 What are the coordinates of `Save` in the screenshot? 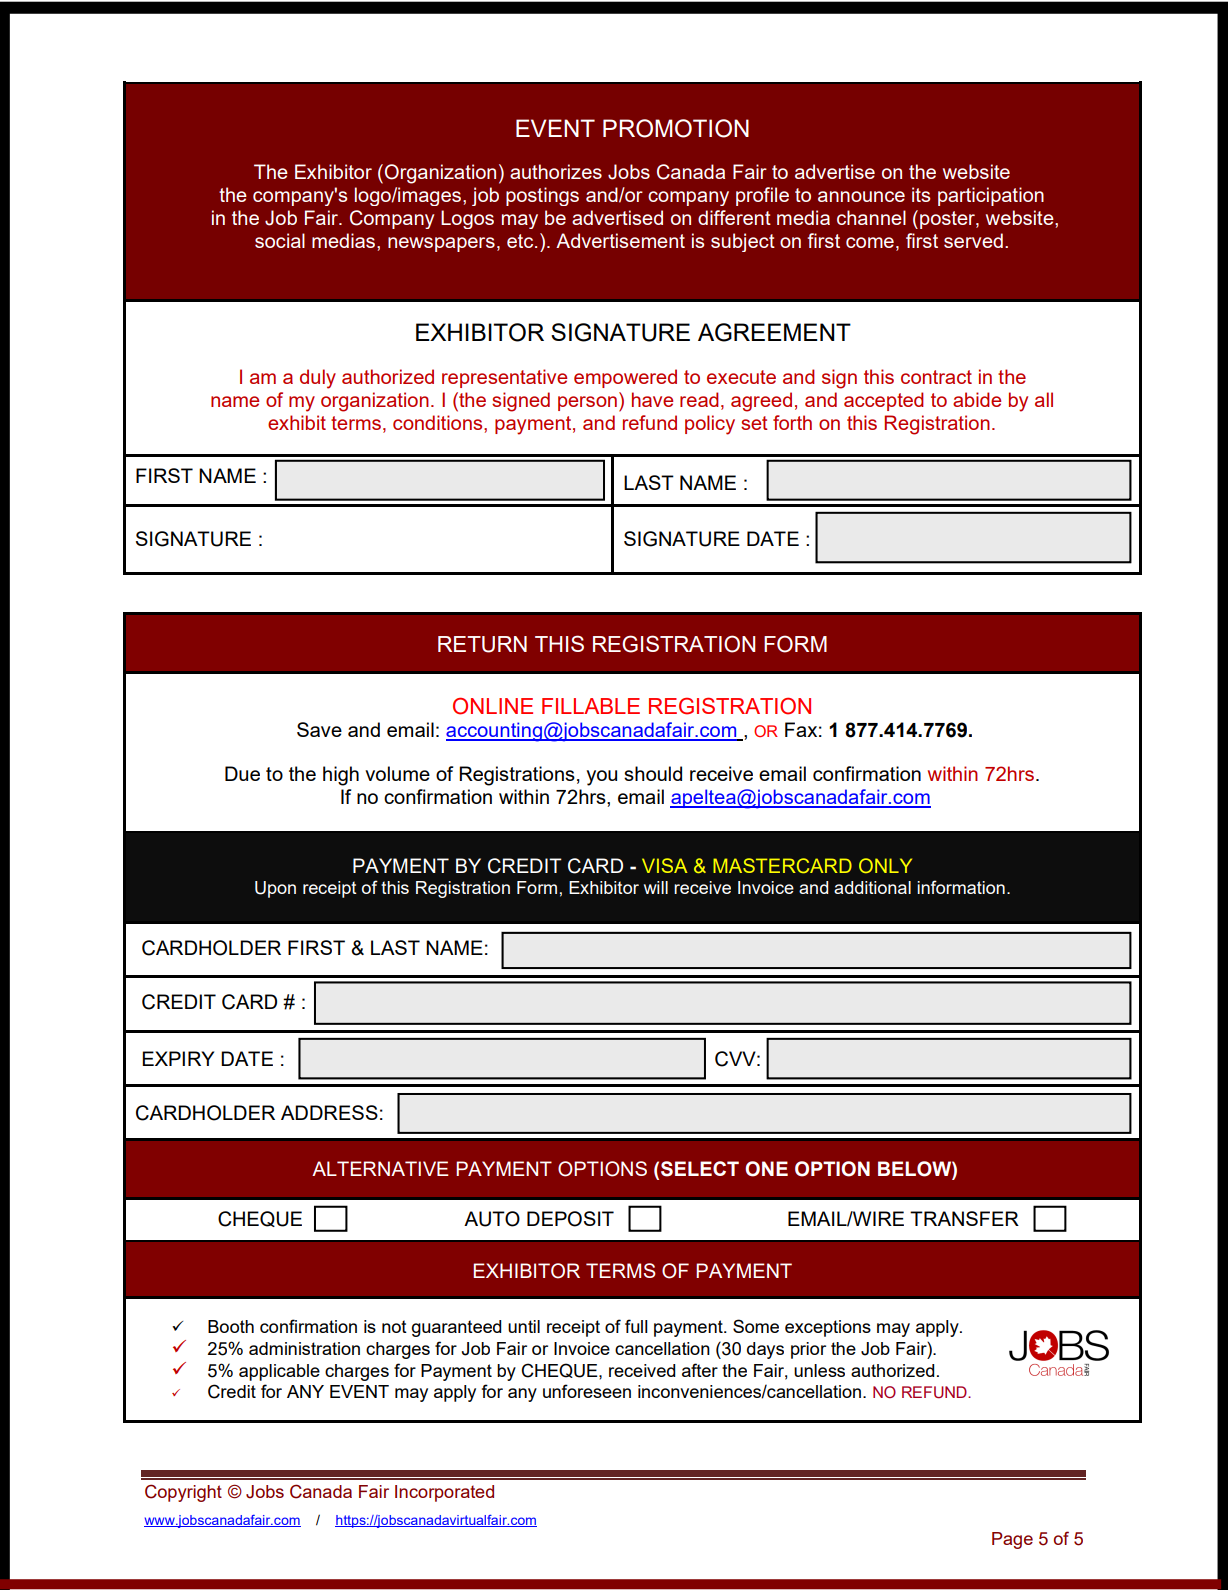 It's located at (319, 729).
